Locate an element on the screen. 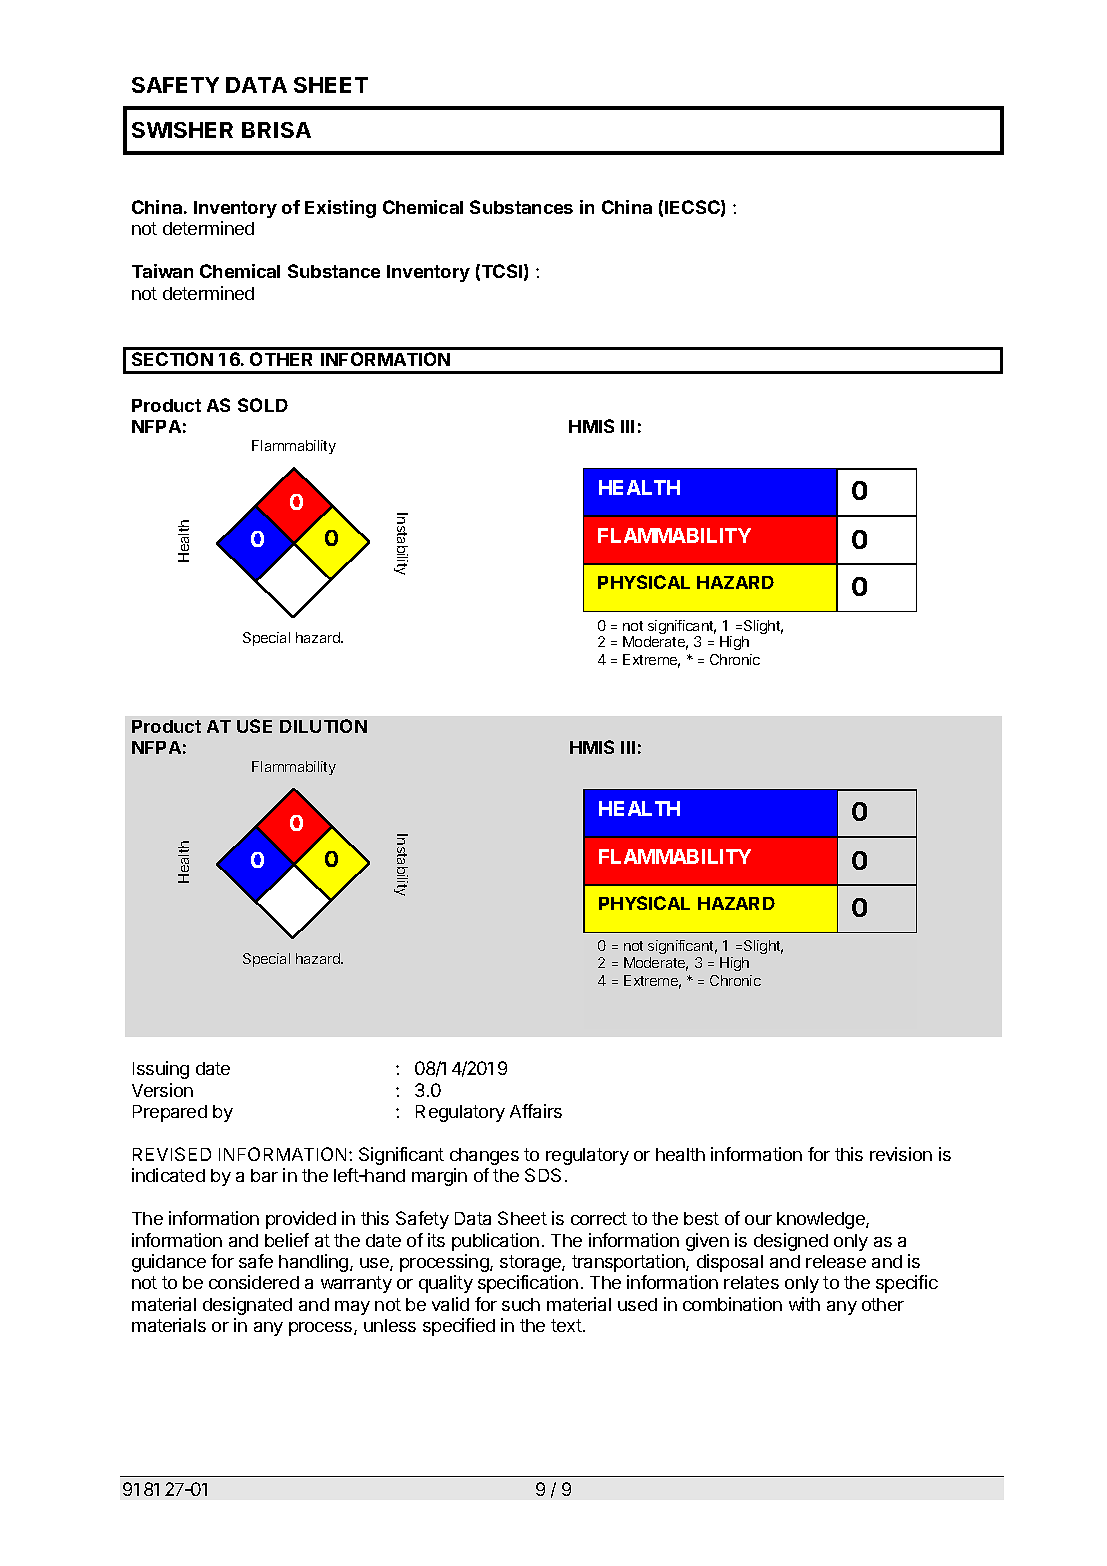 The width and height of the screenshot is (1107, 1566). DILUTION is located at coordinates (323, 726).
